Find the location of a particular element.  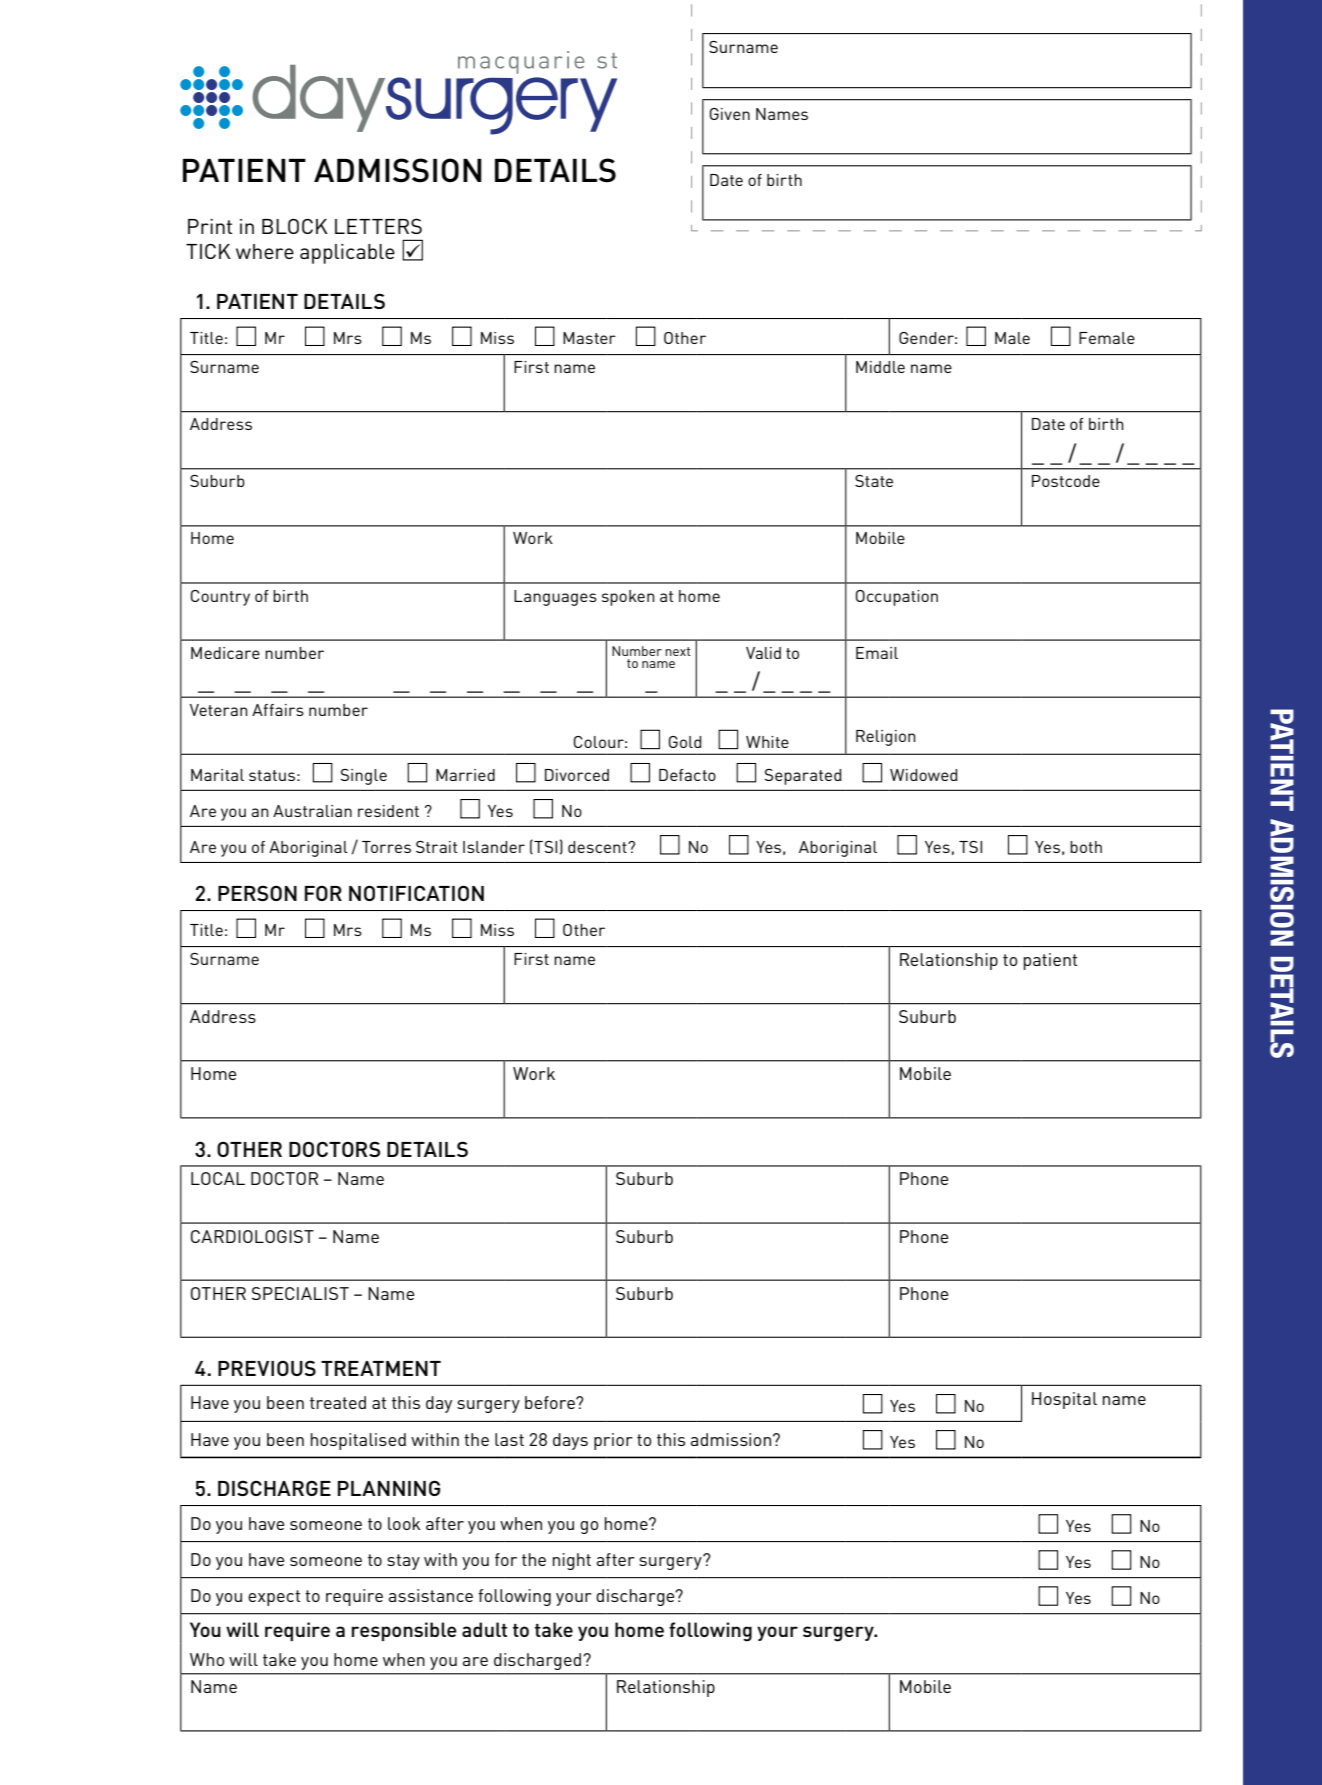

PERSON is located at coordinates (257, 893).
